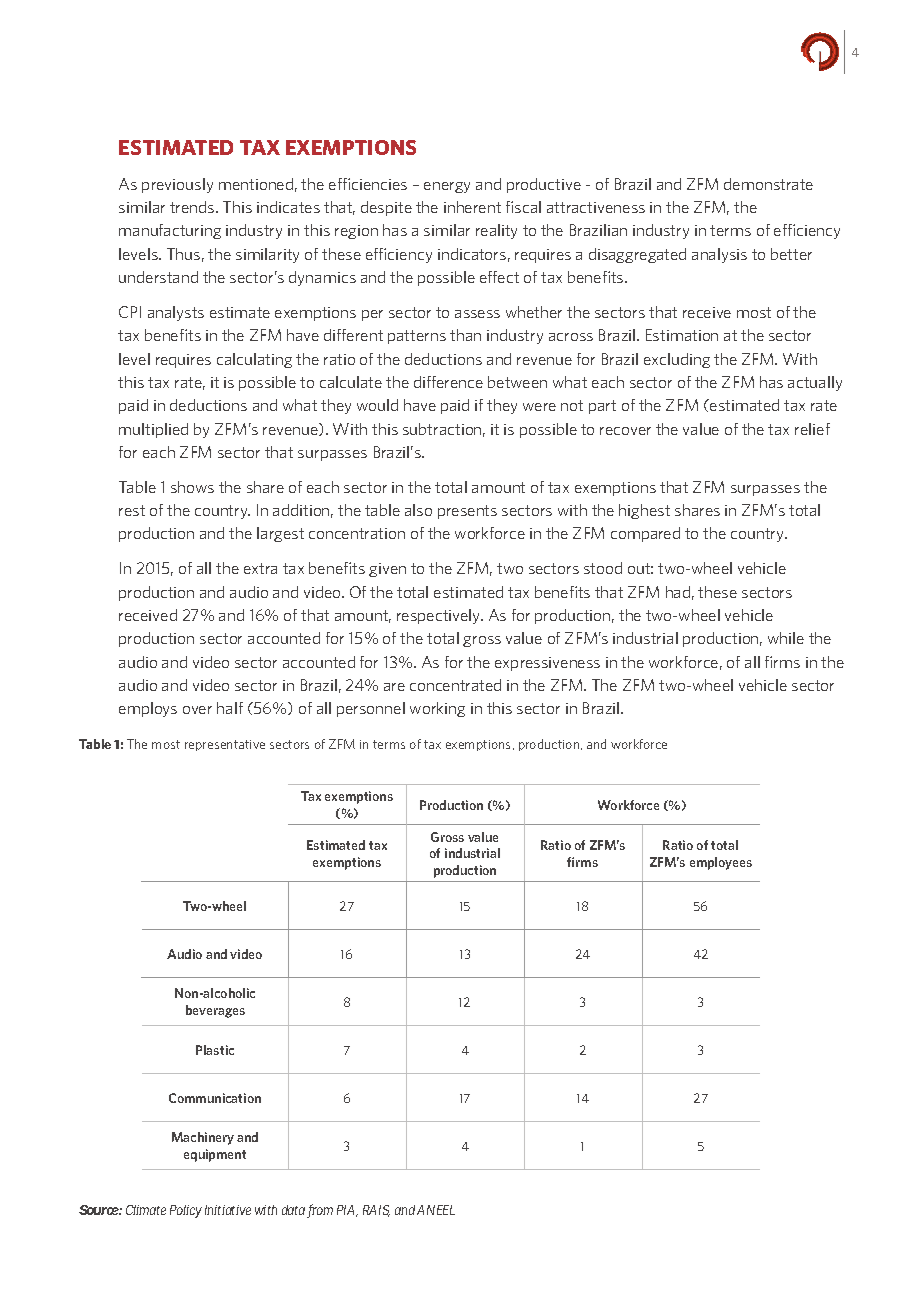 This document has height=1308, width=924. I want to click on inherent, so click(472, 207).
